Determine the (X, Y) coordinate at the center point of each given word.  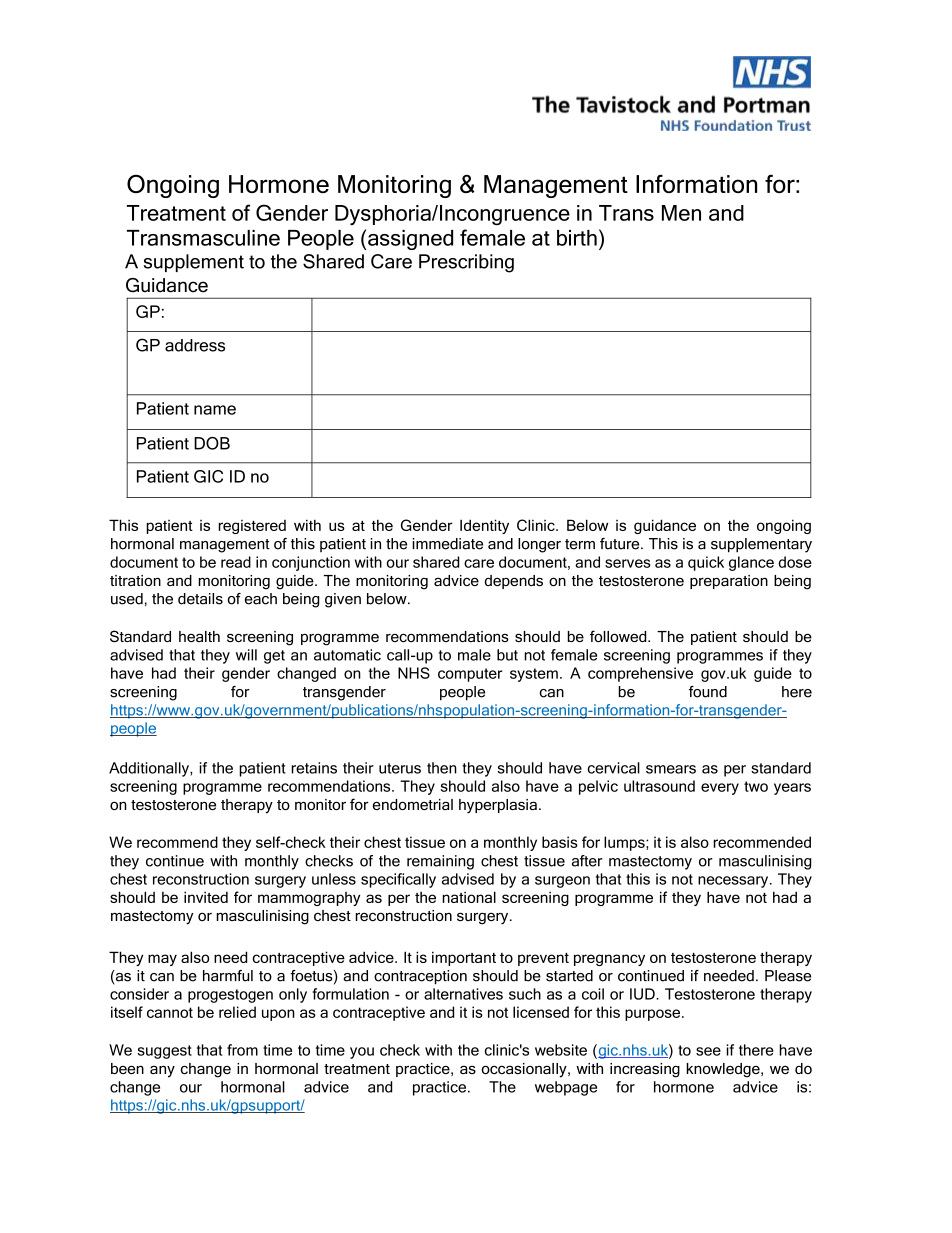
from (242, 1050)
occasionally (525, 1070)
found (708, 692)
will (246, 655)
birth (577, 238)
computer (470, 675)
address (195, 345)
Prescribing (466, 263)
